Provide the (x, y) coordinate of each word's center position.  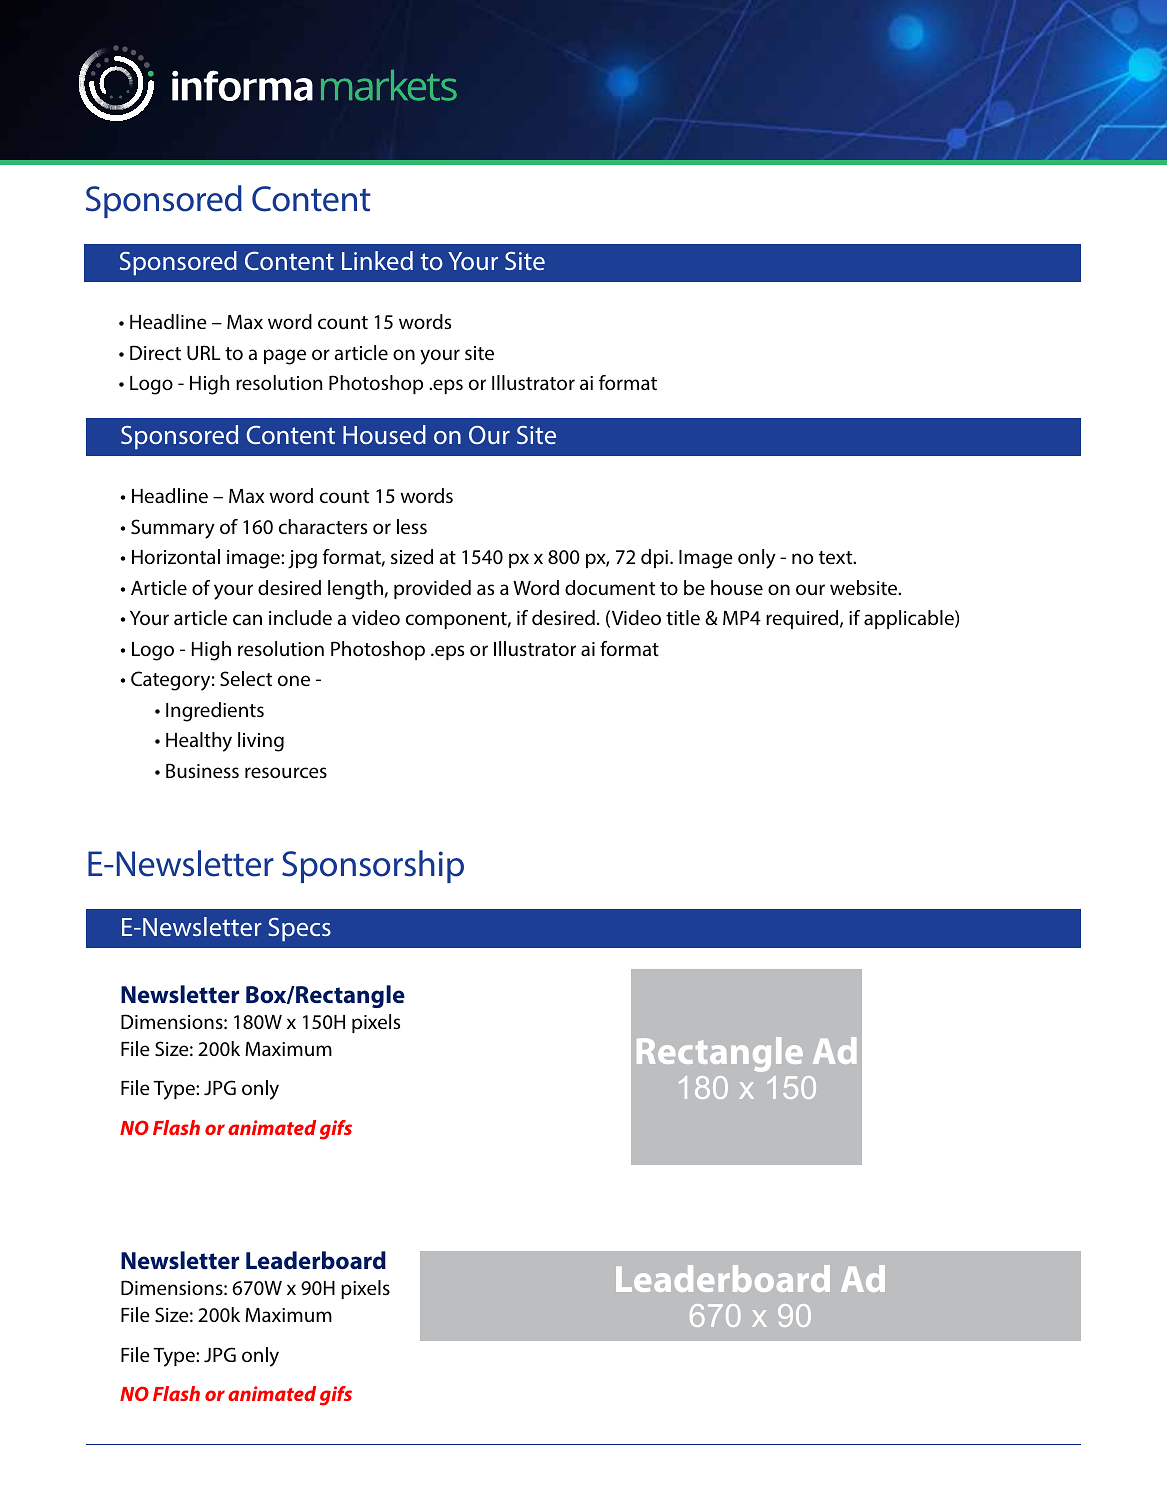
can (247, 619)
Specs (299, 929)
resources (286, 772)
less (412, 526)
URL (204, 353)
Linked (377, 260)
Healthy (199, 742)
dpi (656, 558)
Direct (155, 352)
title (683, 617)
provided (432, 589)
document (610, 588)
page (285, 357)
